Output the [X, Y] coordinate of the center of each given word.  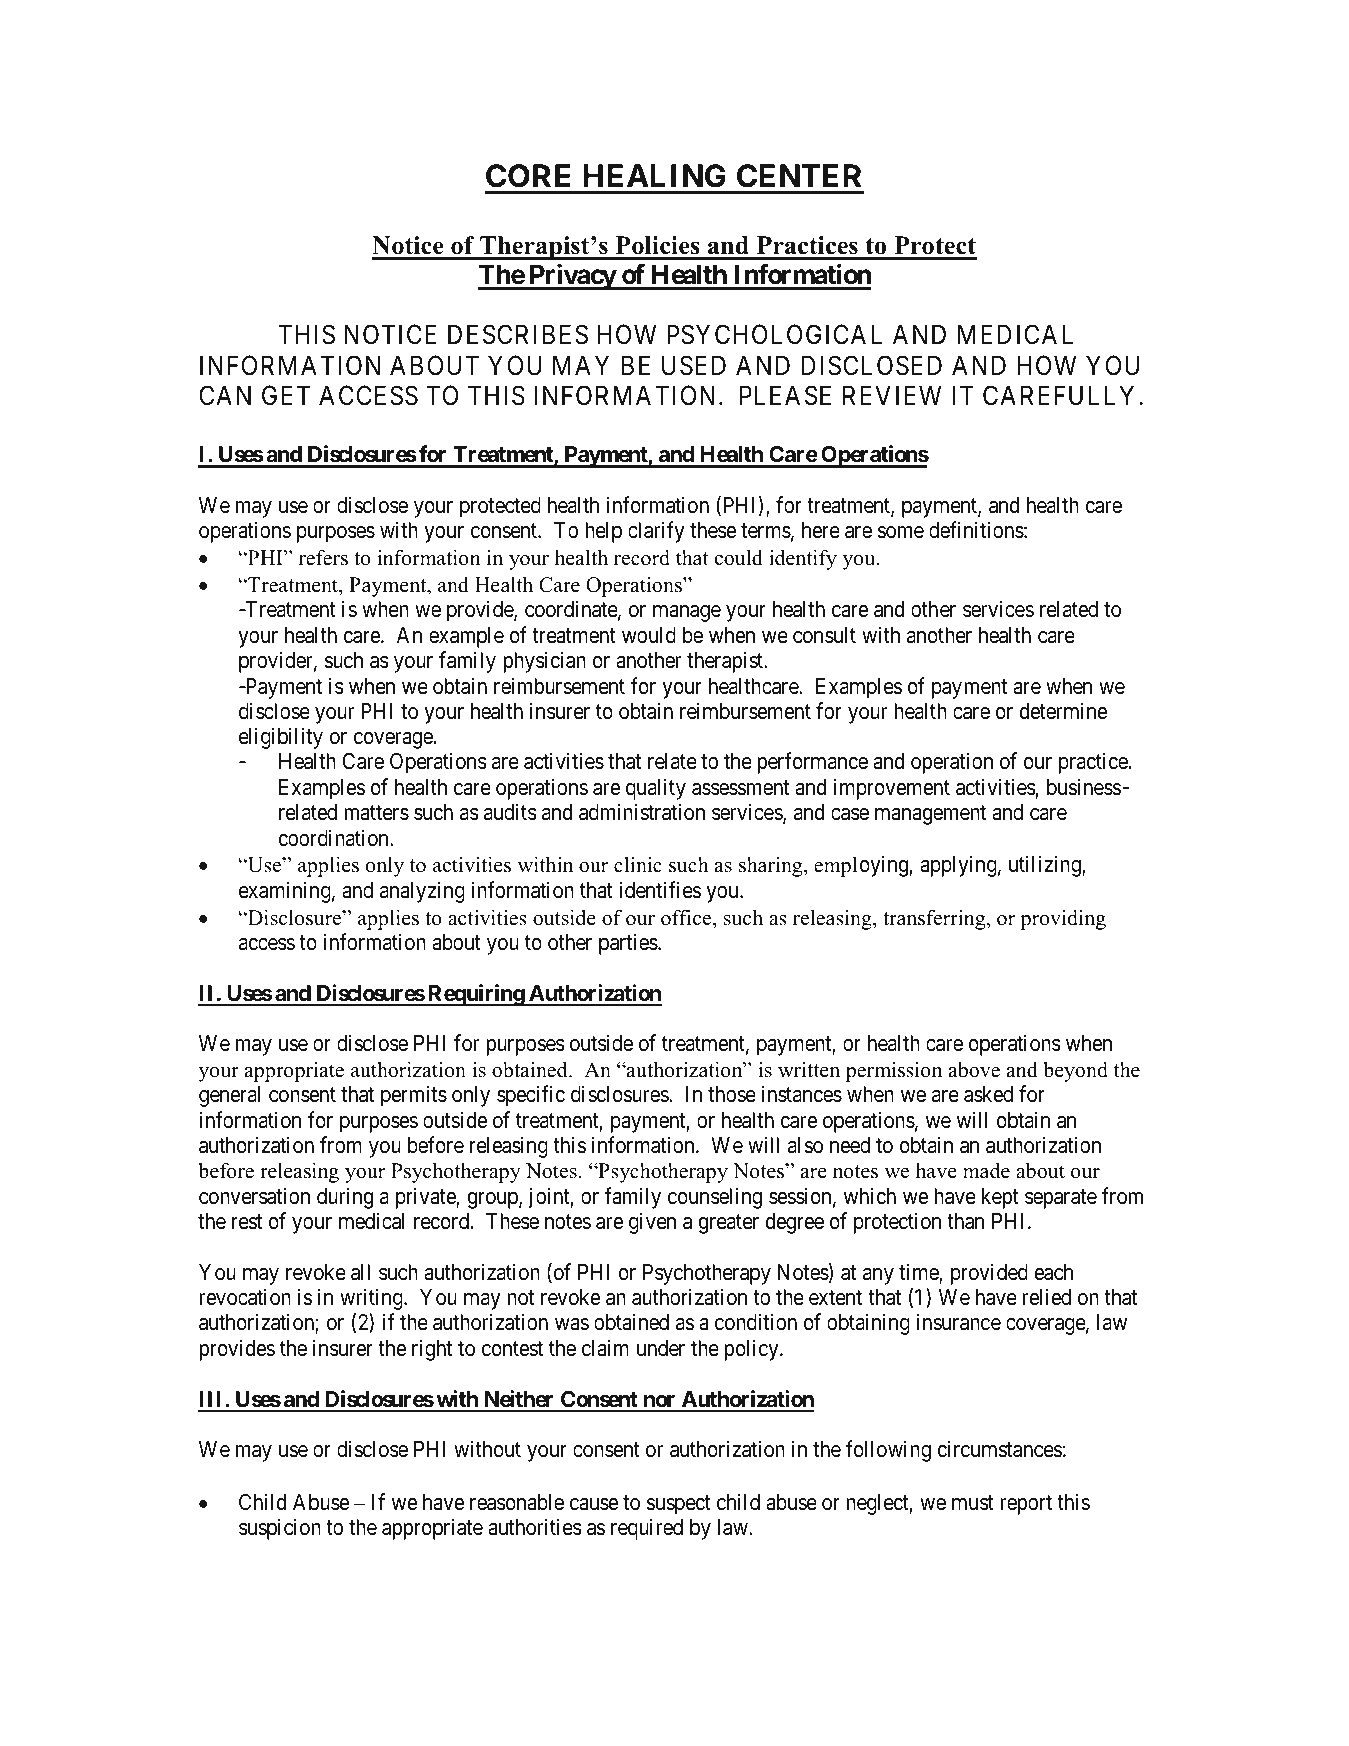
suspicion [280, 1529]
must [973, 1503]
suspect [679, 1505]
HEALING [654, 176]
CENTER [799, 176]
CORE [528, 176]
